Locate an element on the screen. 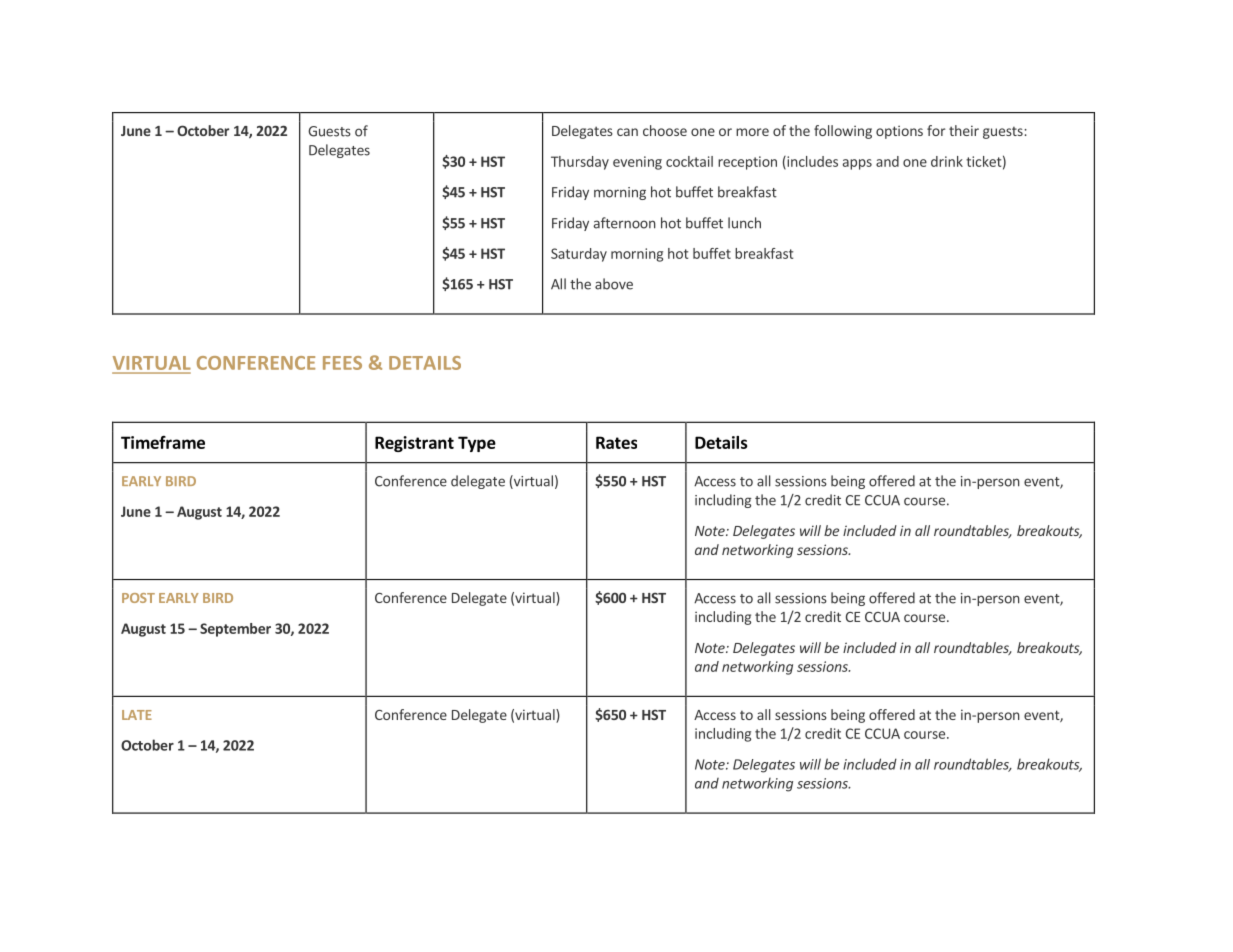 This screenshot has width=1233, height=952. Registrant is located at coordinates (414, 444).
